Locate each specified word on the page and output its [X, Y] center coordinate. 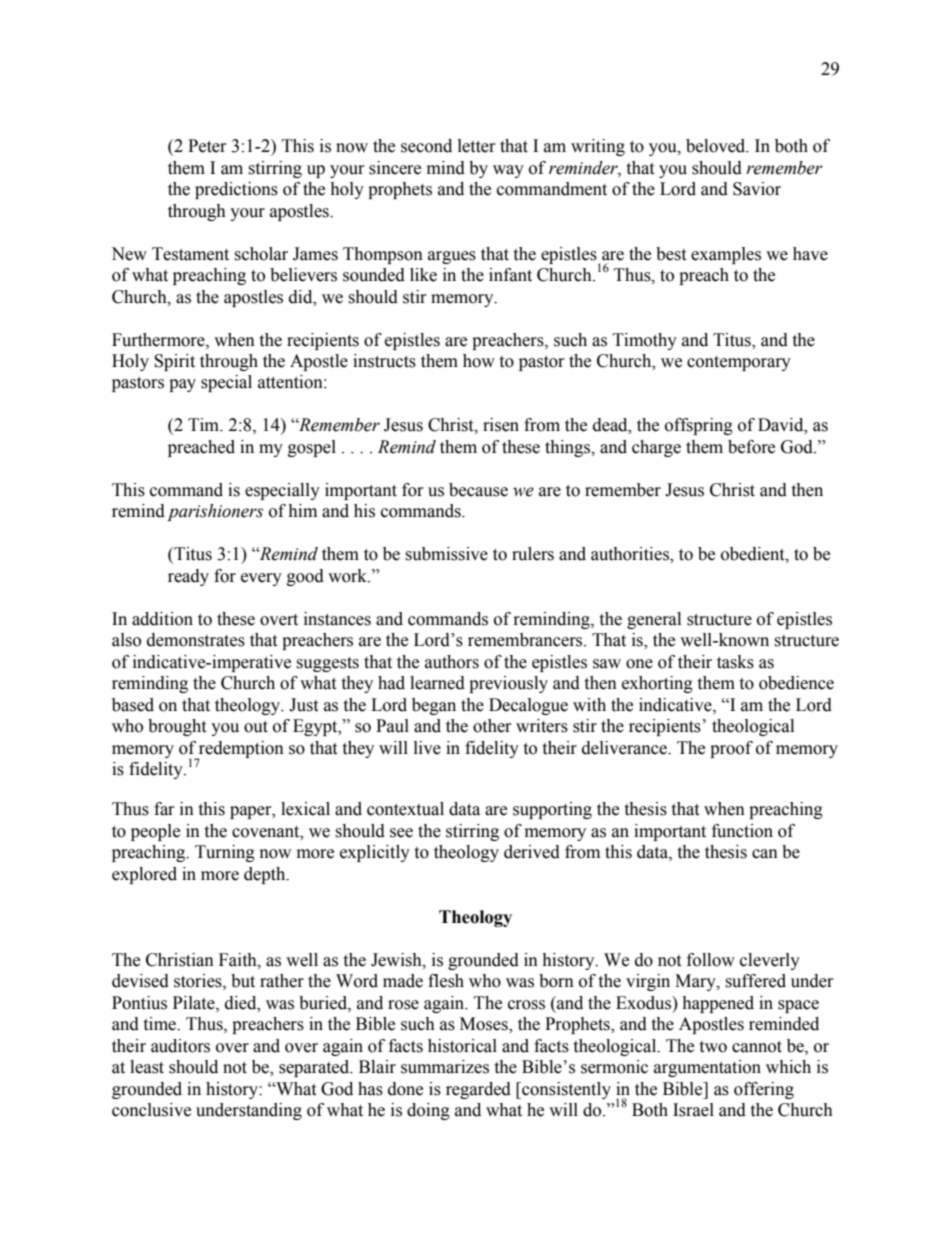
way [508, 171]
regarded [478, 1090]
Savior [757, 189]
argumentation [707, 1068]
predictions [236, 190]
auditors [180, 1046]
